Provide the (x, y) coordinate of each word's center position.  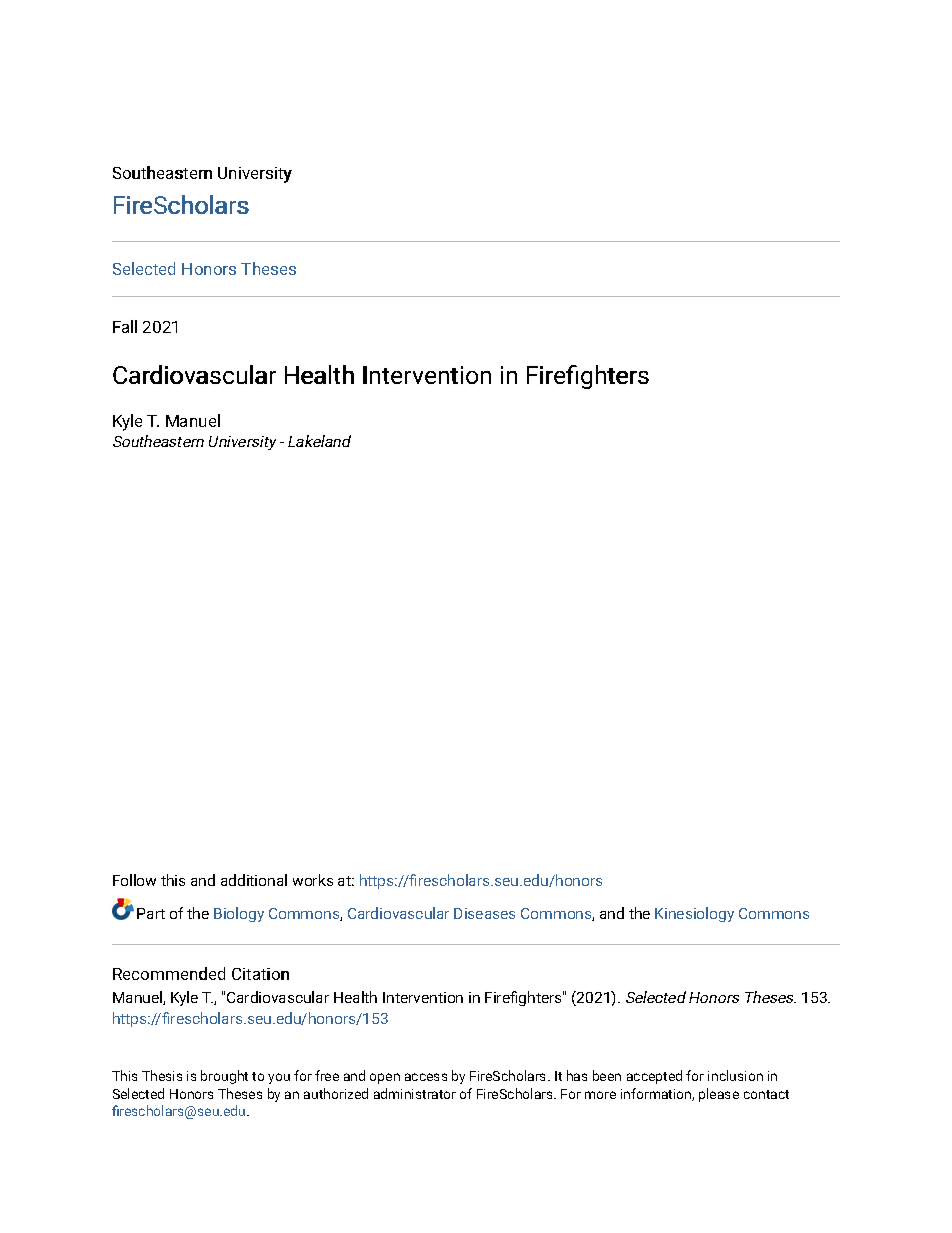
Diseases (484, 913)
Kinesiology (694, 914)
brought (224, 1077)
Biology (239, 914)
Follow (134, 880)
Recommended (169, 973)
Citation (260, 974)
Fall (125, 326)
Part (151, 913)
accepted (654, 1077)
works (313, 880)
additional (254, 880)
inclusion (735, 1075)
